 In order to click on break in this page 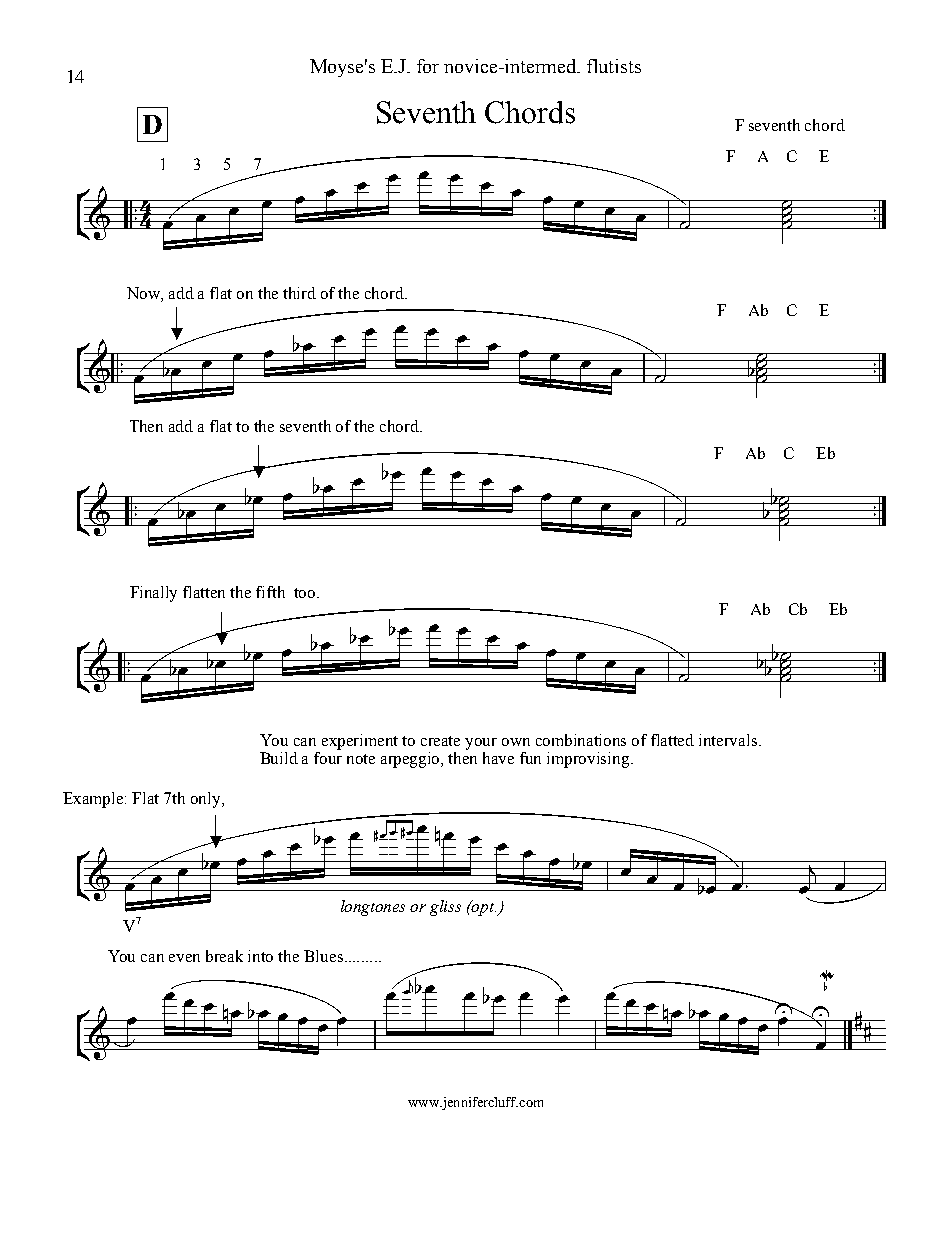, I will do `click(224, 956)`.
